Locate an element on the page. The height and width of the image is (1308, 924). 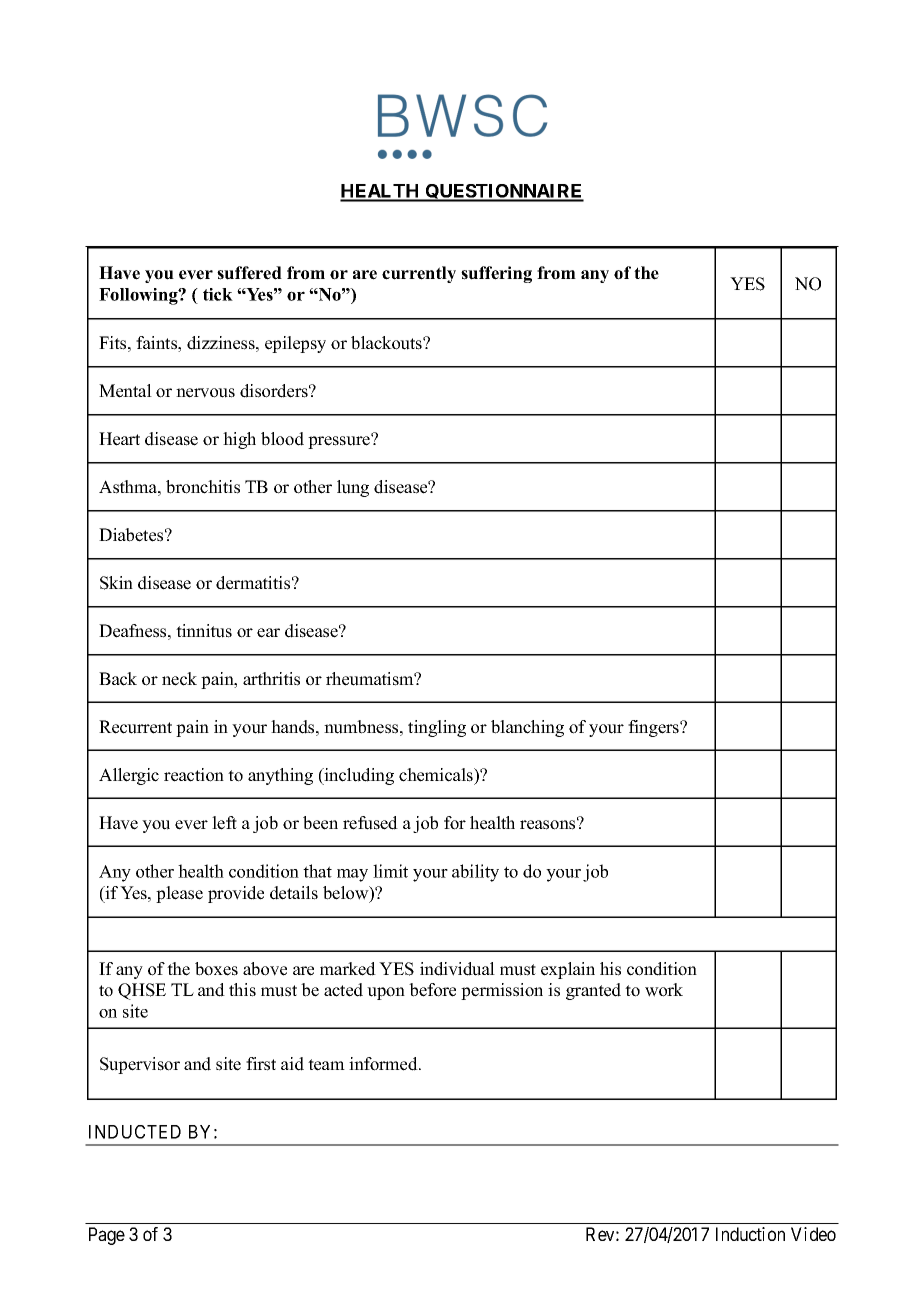
QUESTIONNAIRE is located at coordinates (503, 193).
